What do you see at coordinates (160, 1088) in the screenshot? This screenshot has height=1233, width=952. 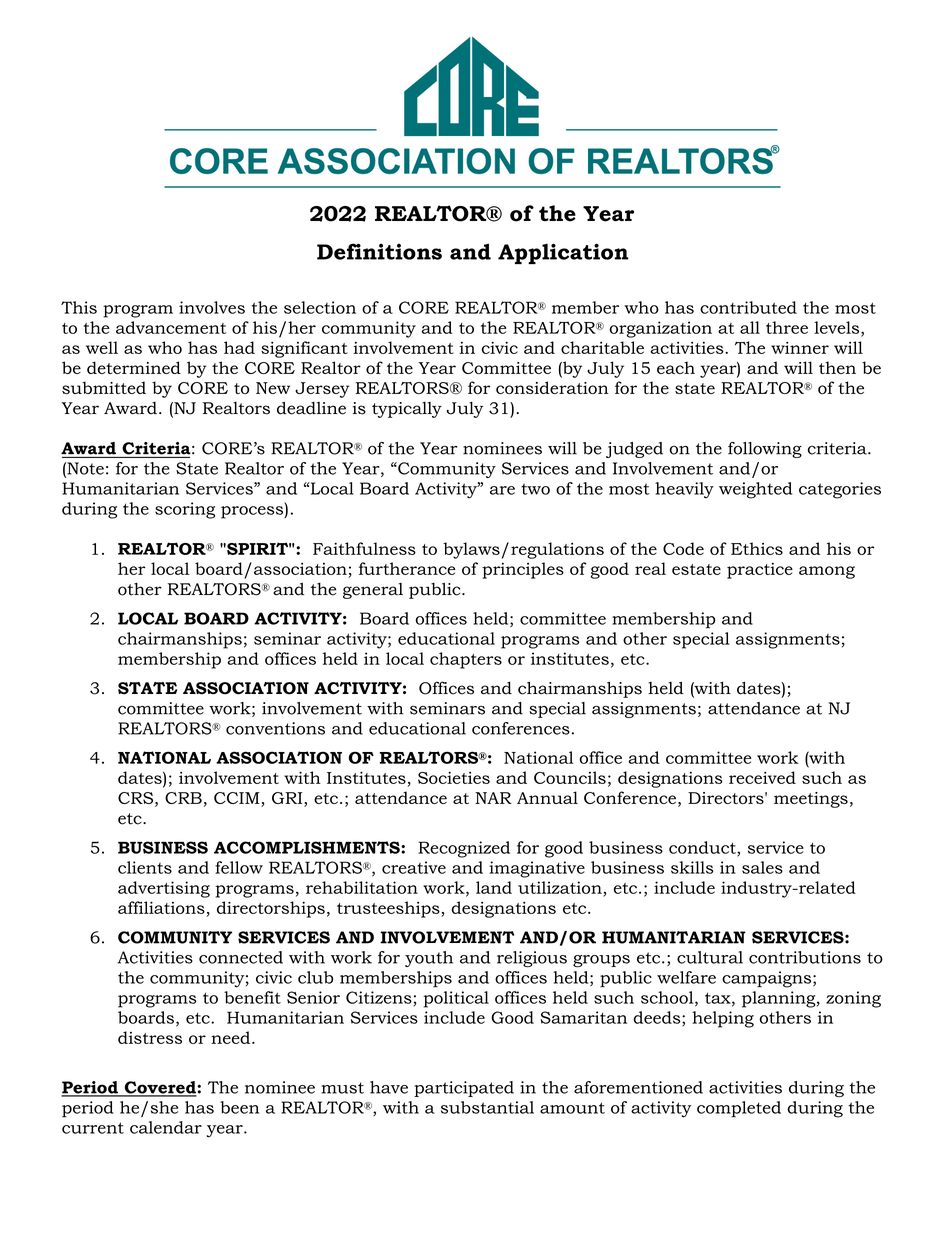 I see `Covered` at bounding box center [160, 1088].
